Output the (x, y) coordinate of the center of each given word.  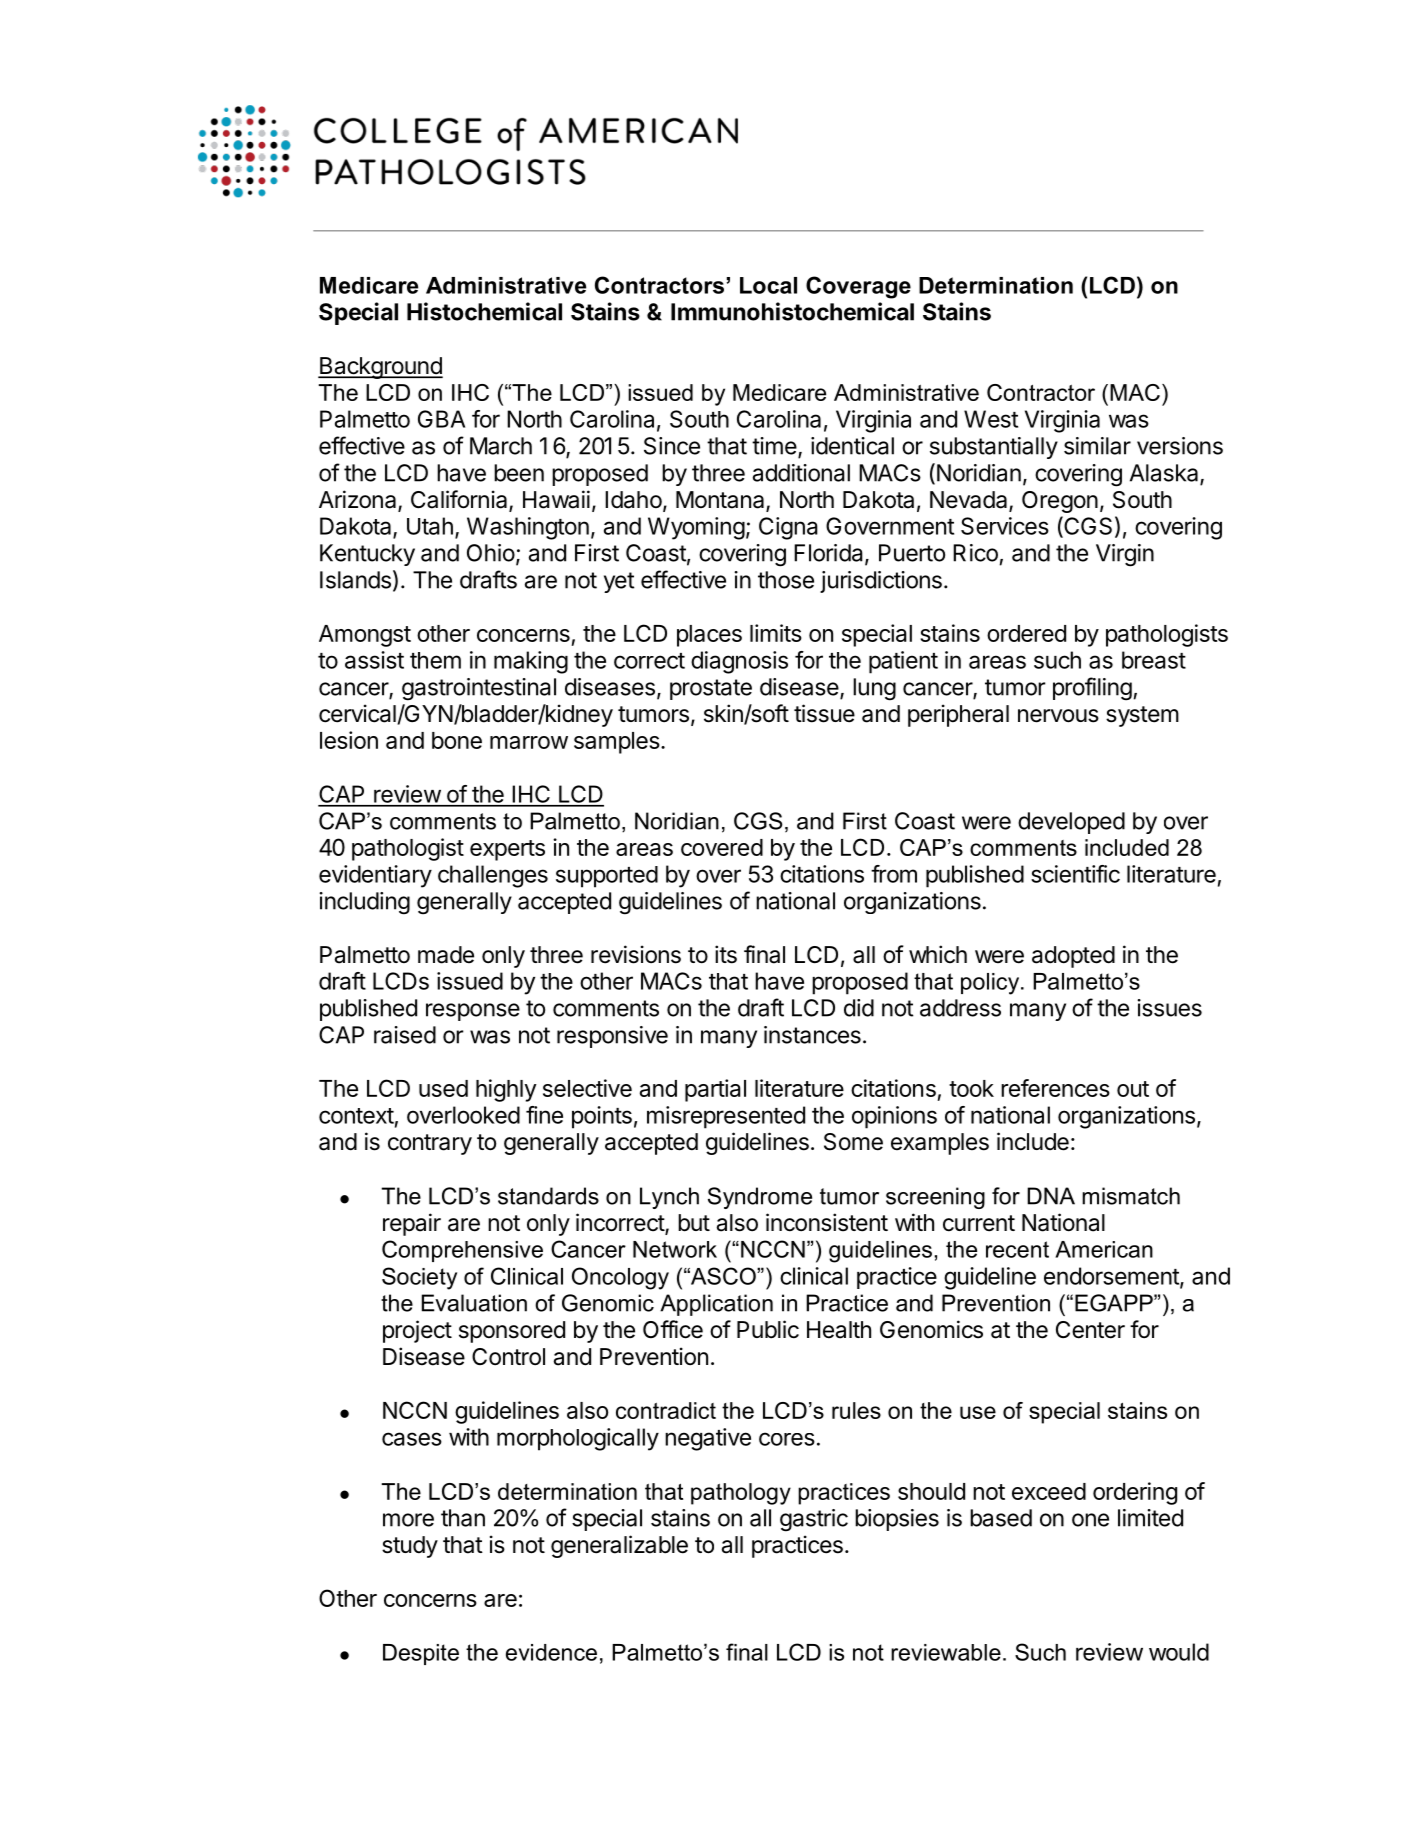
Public (768, 1329)
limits (776, 633)
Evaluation (474, 1303)
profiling (1092, 689)
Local (768, 285)
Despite (421, 1654)
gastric (814, 1520)
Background (380, 368)
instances (812, 1035)
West (991, 419)
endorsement (1112, 1277)
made (446, 955)
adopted (1073, 957)
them (435, 660)
